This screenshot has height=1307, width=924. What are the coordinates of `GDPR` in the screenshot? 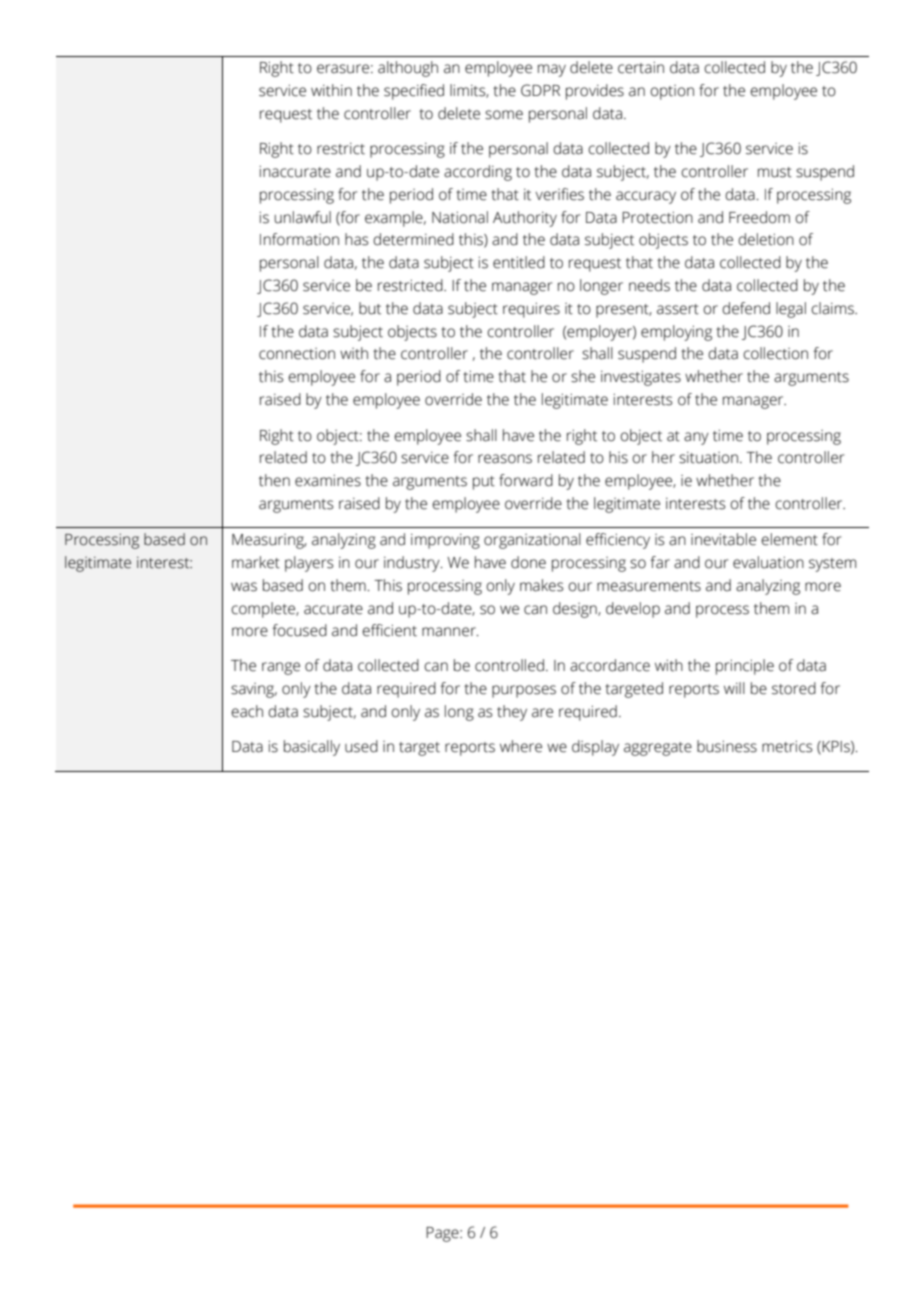 It's located at (540, 90).
